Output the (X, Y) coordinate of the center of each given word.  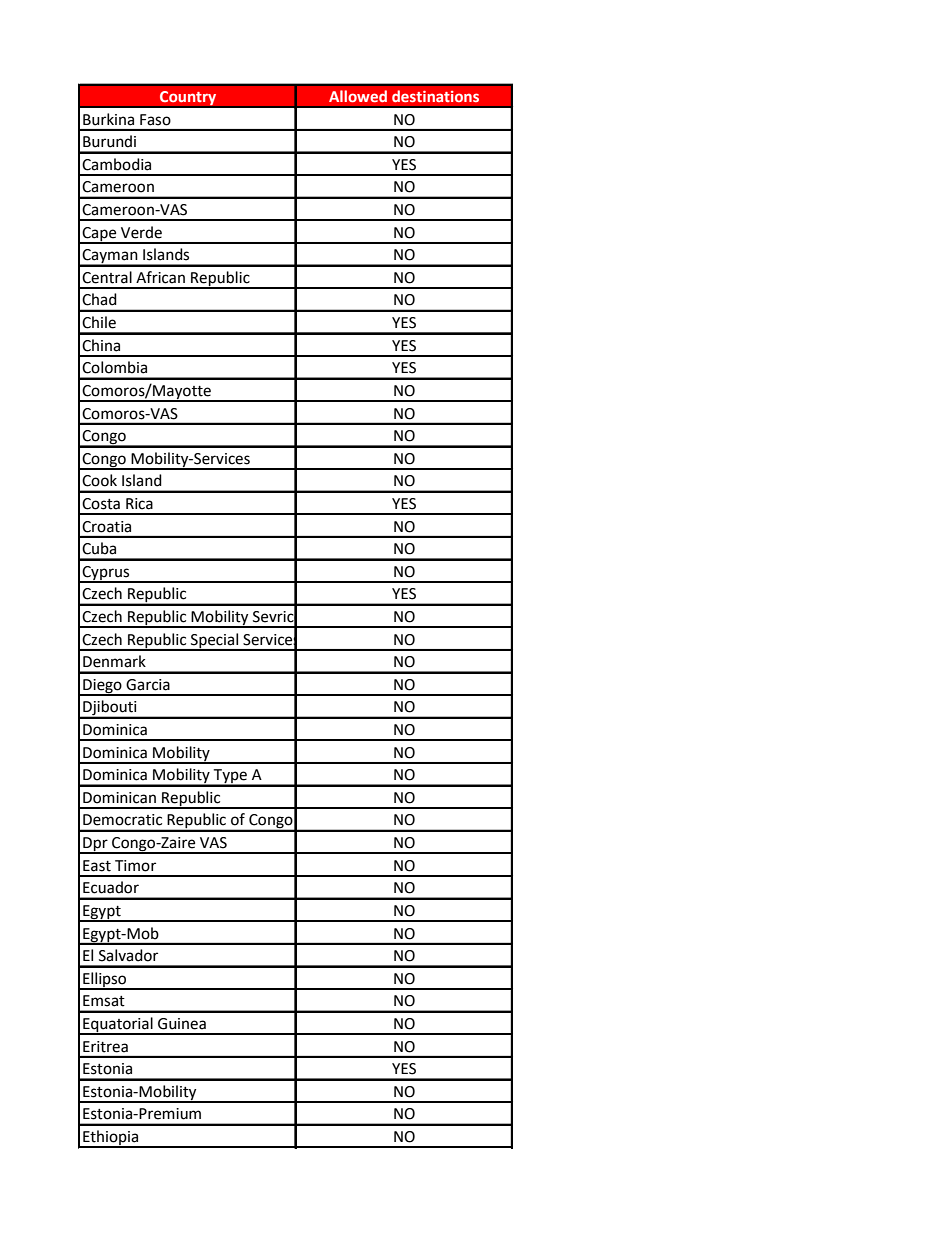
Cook (99, 480)
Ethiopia (111, 1139)
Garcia (148, 685)
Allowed (358, 96)
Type (230, 777)
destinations (435, 96)
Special (214, 641)
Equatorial (118, 1025)
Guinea (182, 1024)
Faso (155, 120)
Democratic (122, 820)
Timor (135, 866)
